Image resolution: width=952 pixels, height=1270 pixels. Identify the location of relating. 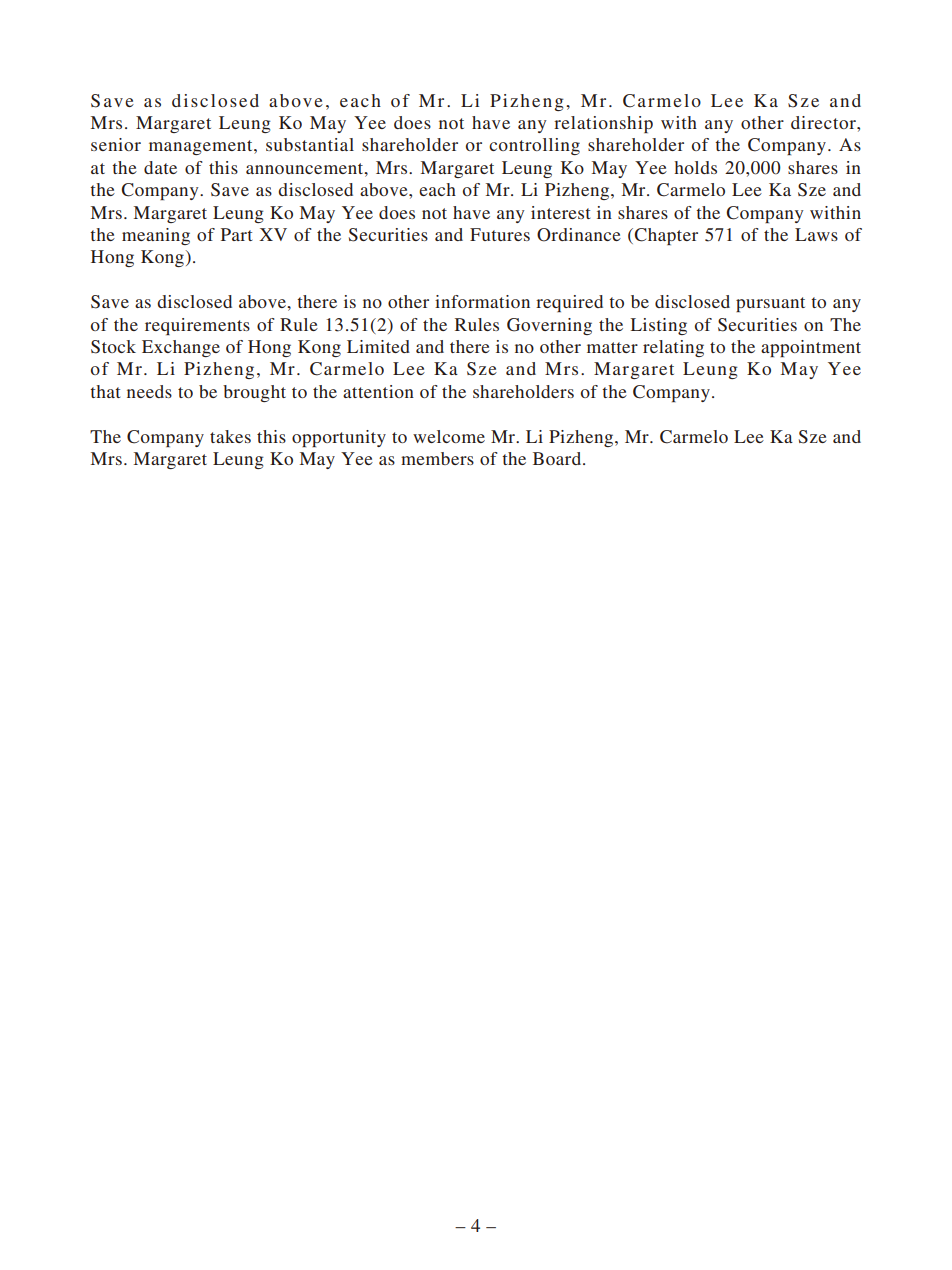
(673, 348).
